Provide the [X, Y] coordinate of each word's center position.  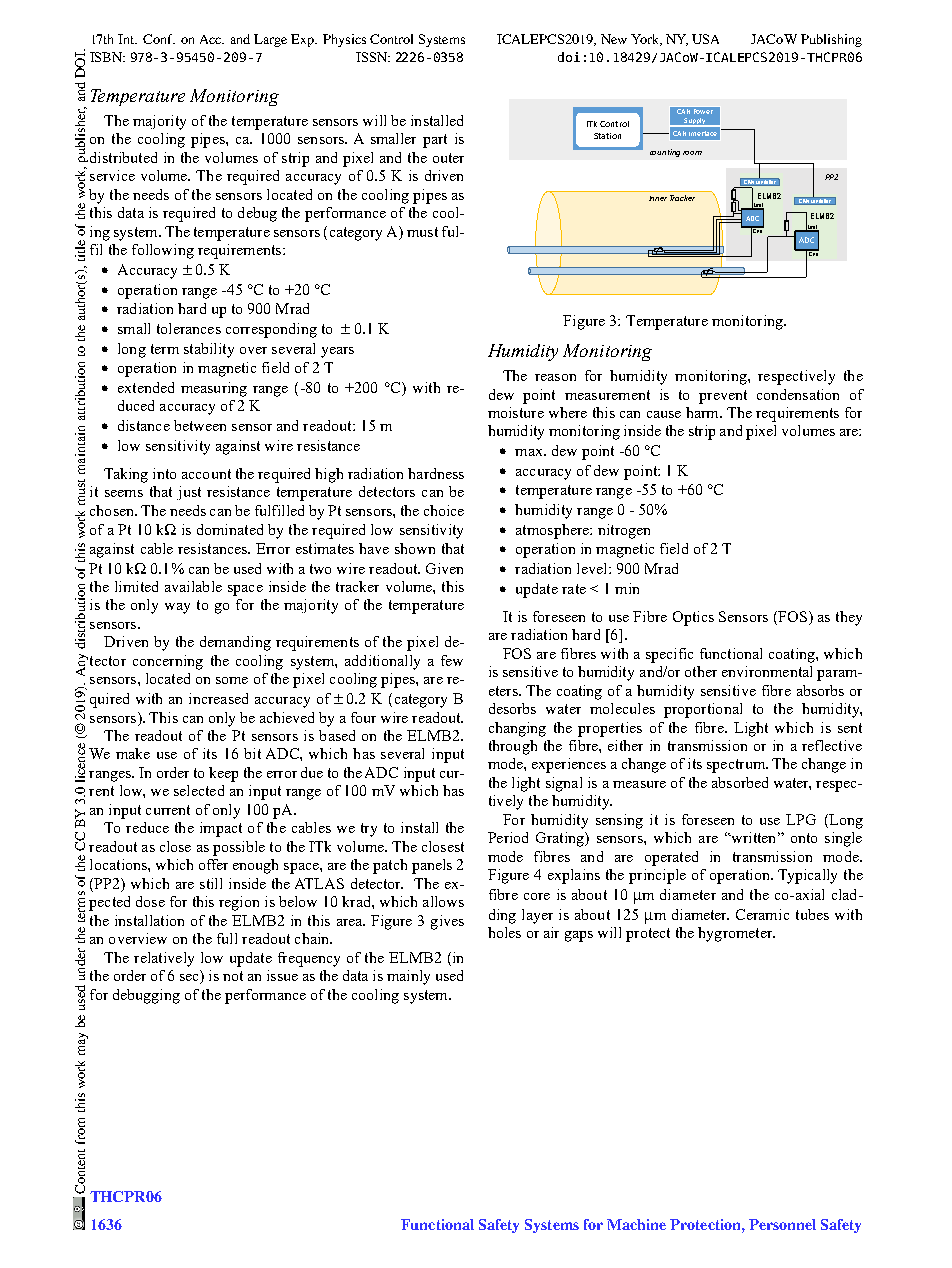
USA [705, 39]
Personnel [782, 1224]
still [211, 883]
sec [190, 979]
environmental [767, 671]
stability [209, 350]
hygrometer [736, 934]
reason [555, 377]
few [452, 660]
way [177, 608]
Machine [636, 1224]
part [435, 141]
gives [447, 922]
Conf [159, 39]
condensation [798, 394]
